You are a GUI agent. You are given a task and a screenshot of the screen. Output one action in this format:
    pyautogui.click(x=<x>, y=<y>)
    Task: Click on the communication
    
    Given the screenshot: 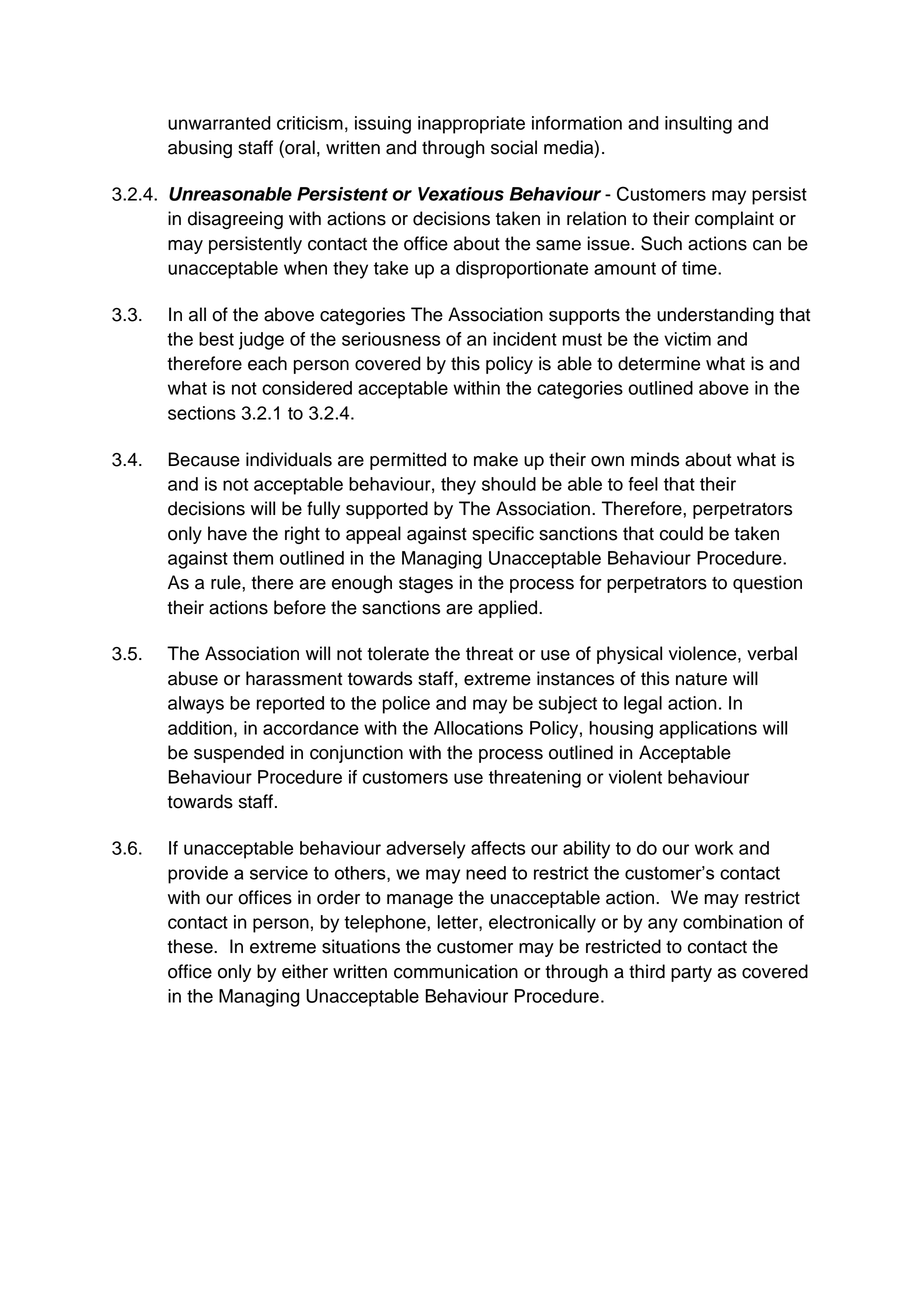 What is the action you would take?
    pyautogui.click(x=456, y=971)
